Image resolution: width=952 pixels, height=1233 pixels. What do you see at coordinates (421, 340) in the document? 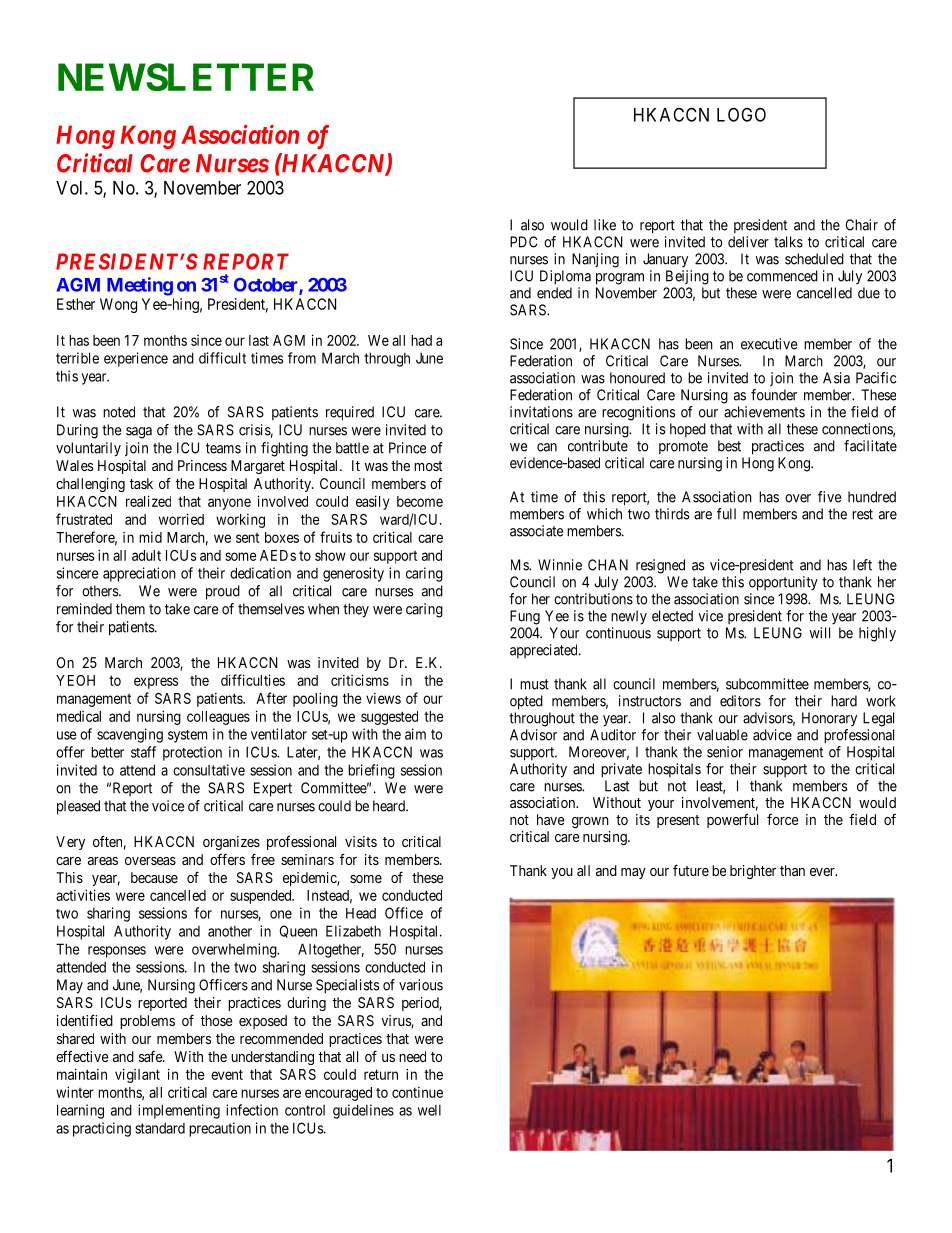
I see `had` at bounding box center [421, 340].
